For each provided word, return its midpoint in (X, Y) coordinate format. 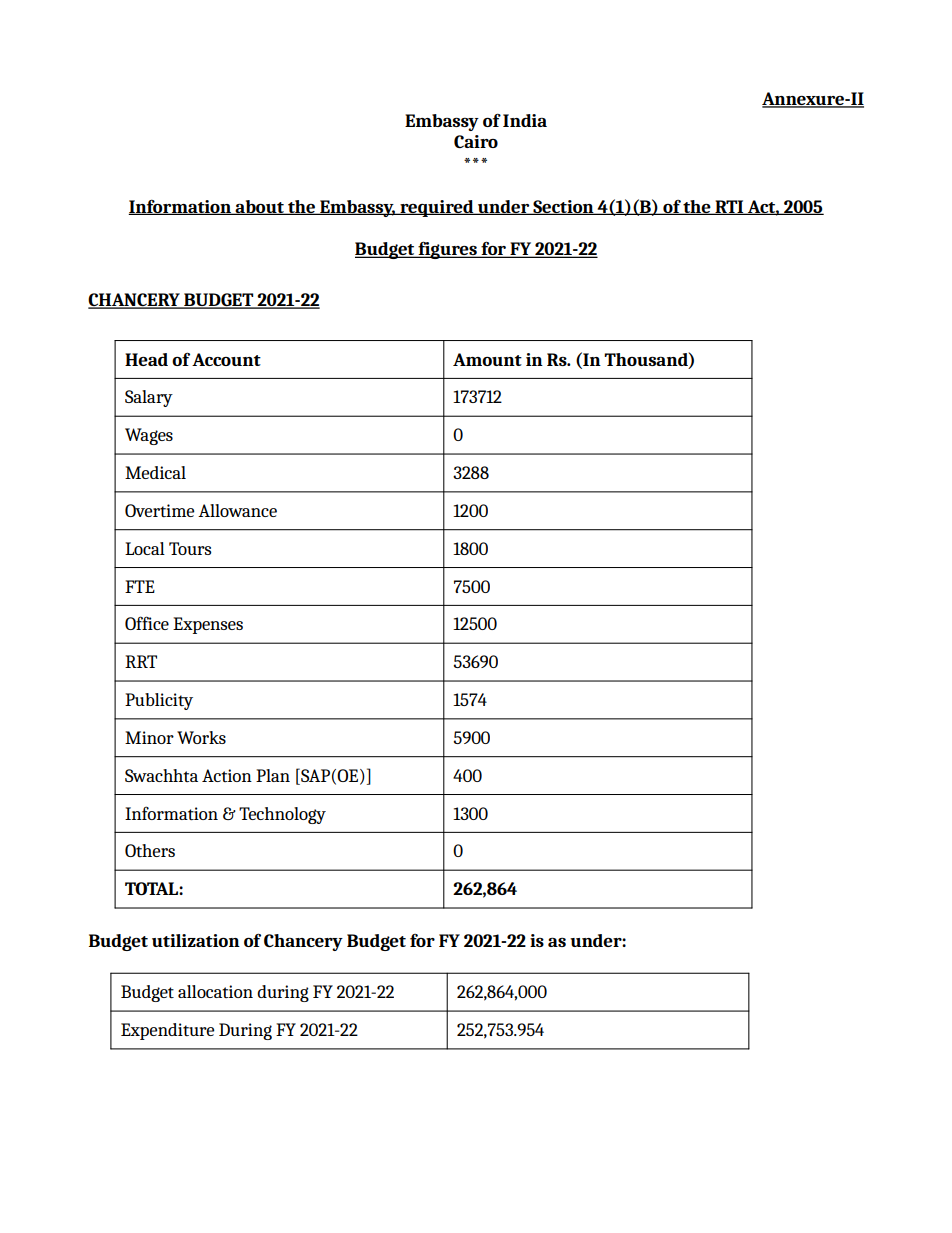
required (437, 208)
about (260, 207)
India (525, 120)
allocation (215, 991)
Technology (282, 815)
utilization (196, 940)
